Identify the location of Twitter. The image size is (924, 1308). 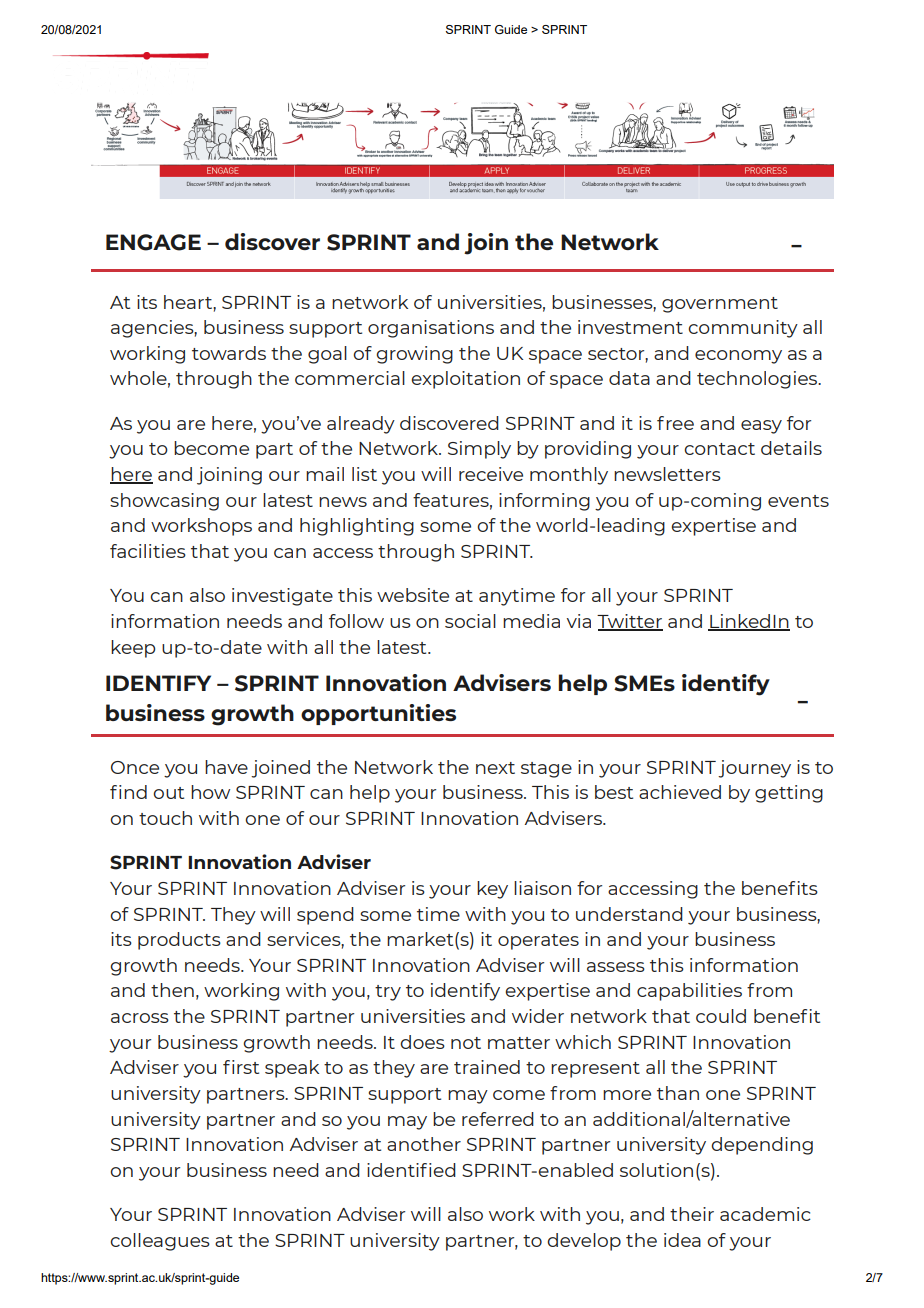
(630, 622).
